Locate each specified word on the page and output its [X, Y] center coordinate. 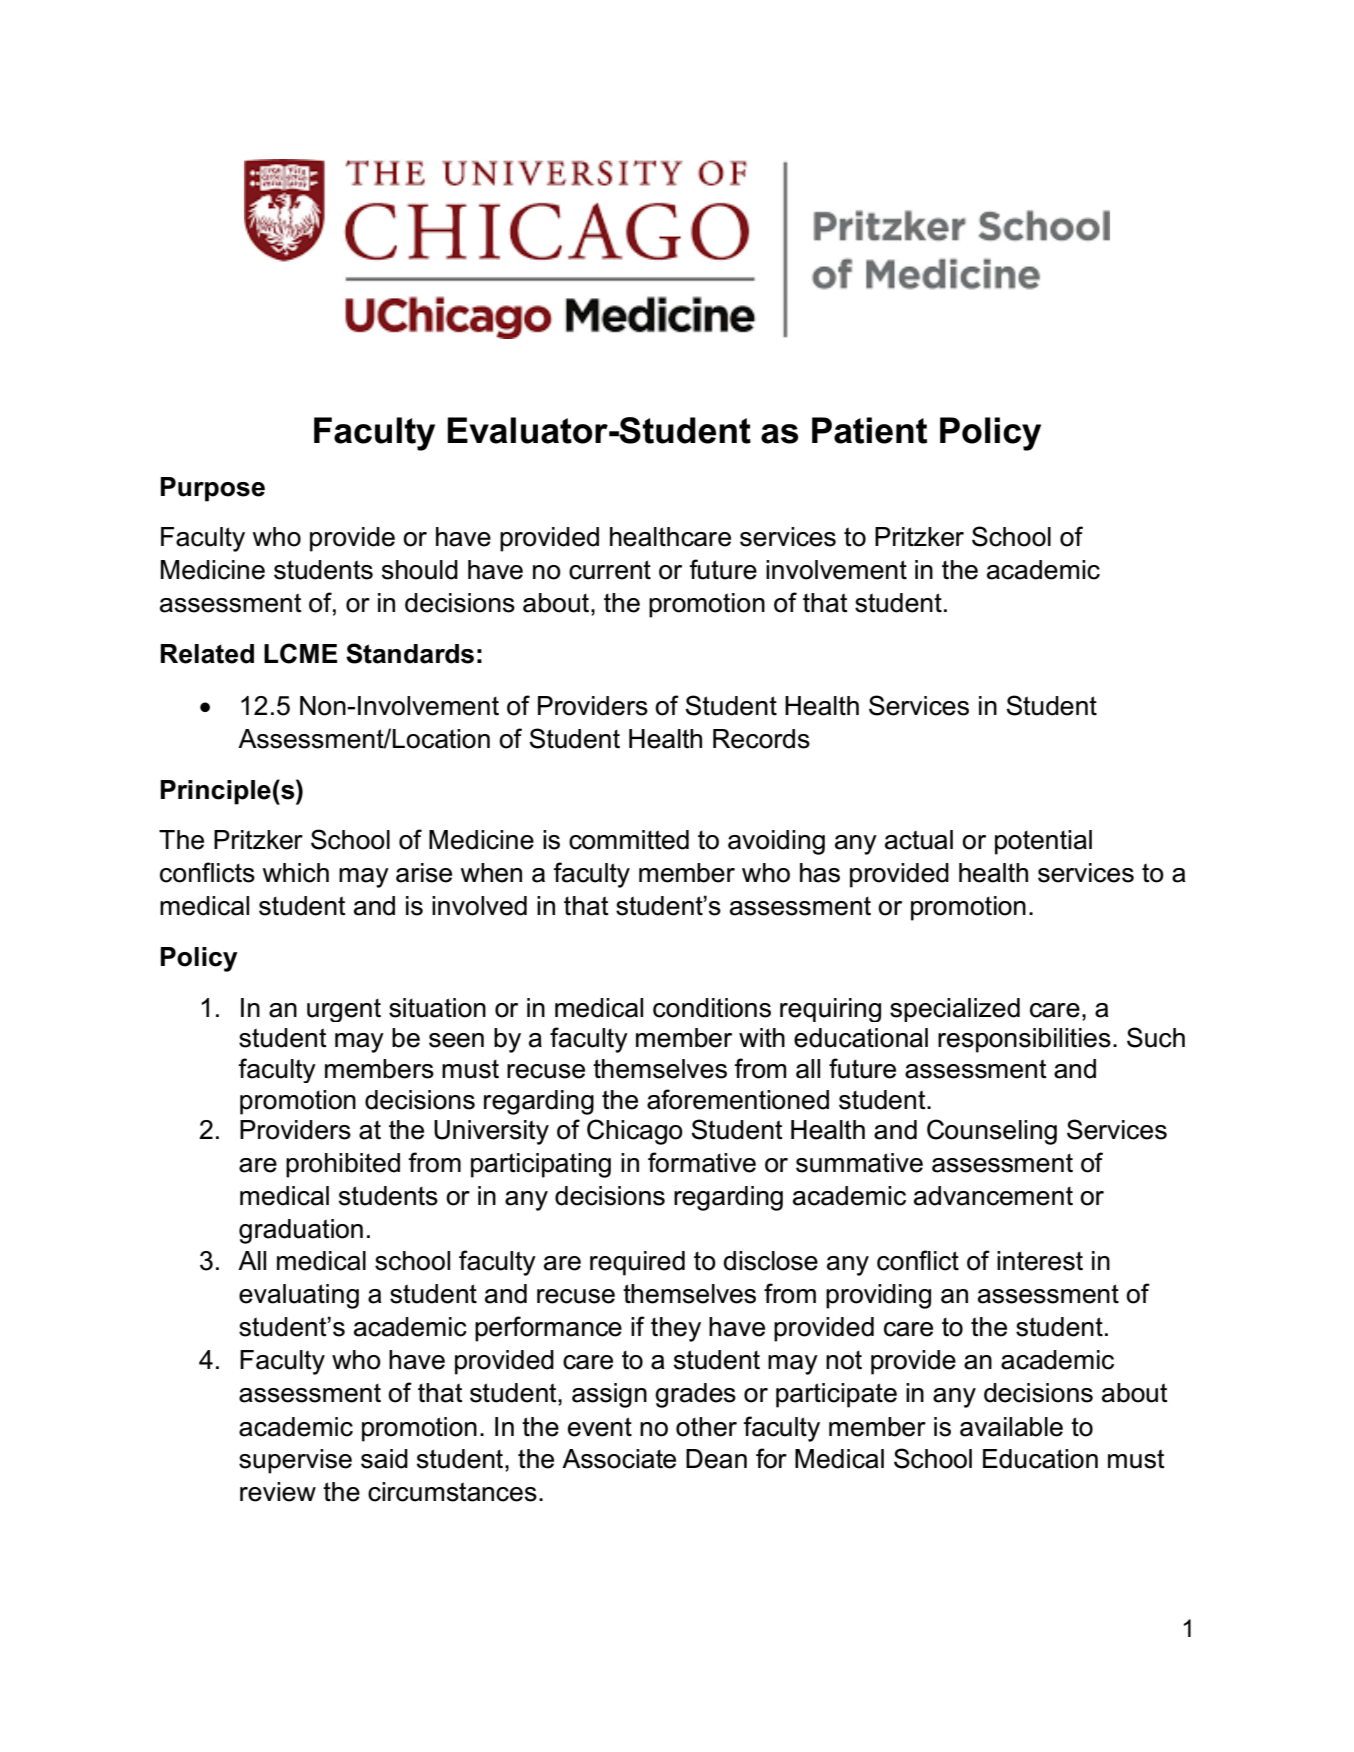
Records [761, 739]
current [610, 570]
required [637, 1263]
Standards [410, 653]
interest [1040, 1261]
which [296, 873]
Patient [869, 430]
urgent [344, 1010]
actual [919, 840]
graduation [301, 1231]
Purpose [213, 489]
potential [1043, 842]
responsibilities [1024, 1040]
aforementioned [738, 1099]
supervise [295, 1461]
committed [629, 840]
